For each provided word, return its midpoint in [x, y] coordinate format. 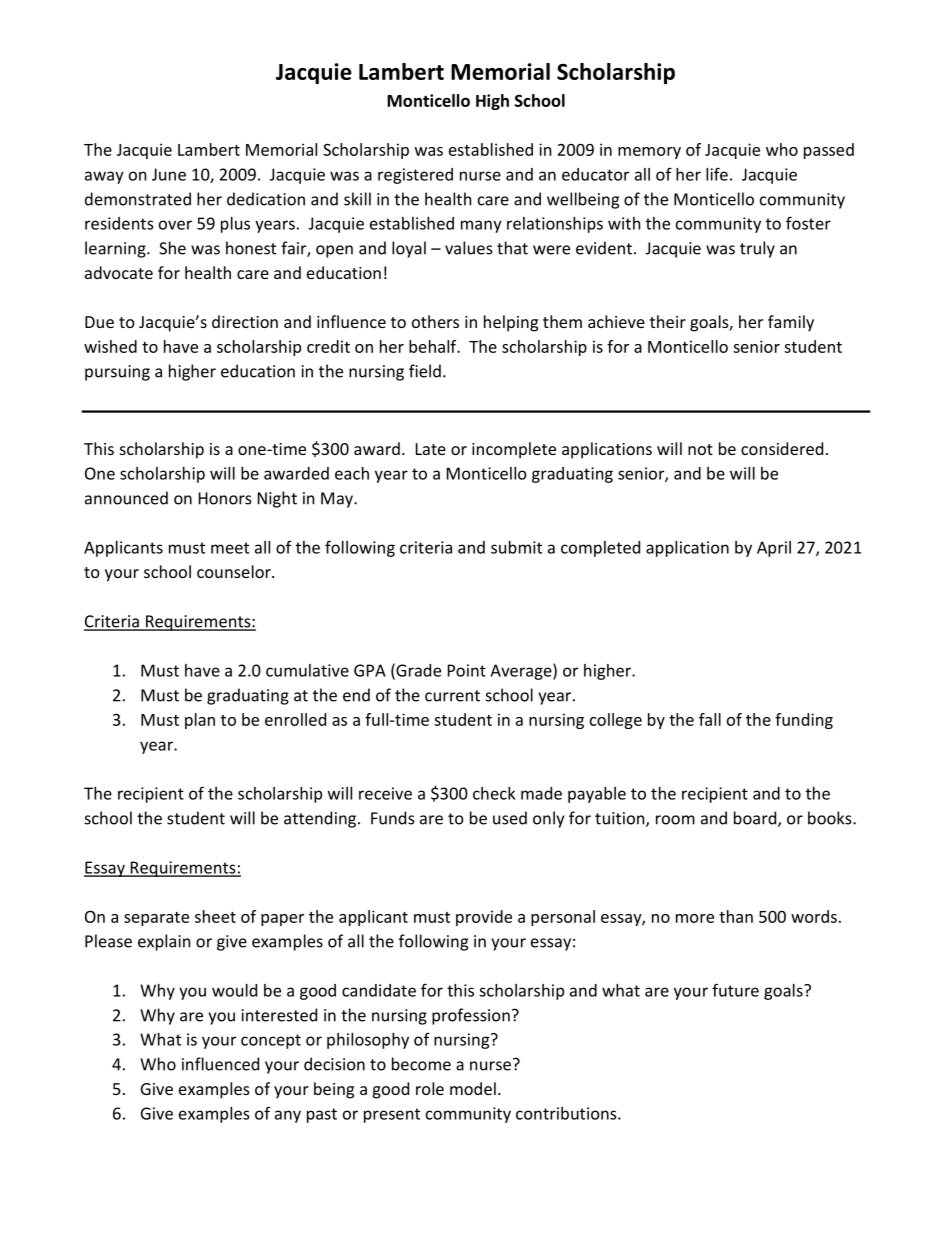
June [169, 174]
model [473, 1088]
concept [271, 1041]
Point [467, 670]
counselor [235, 571]
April [774, 549]
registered [415, 176]
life [717, 174]
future [735, 990]
